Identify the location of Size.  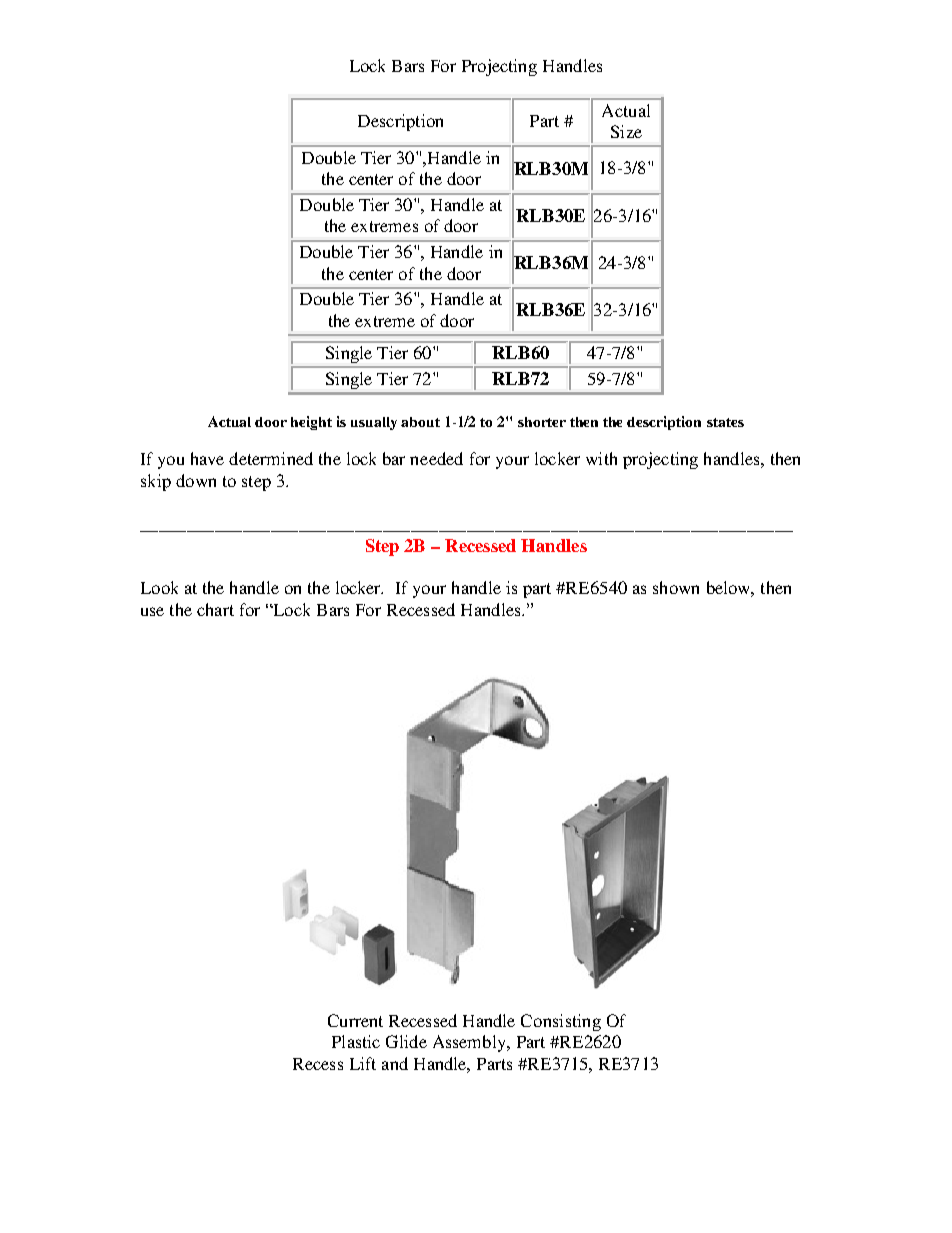
(626, 131).
